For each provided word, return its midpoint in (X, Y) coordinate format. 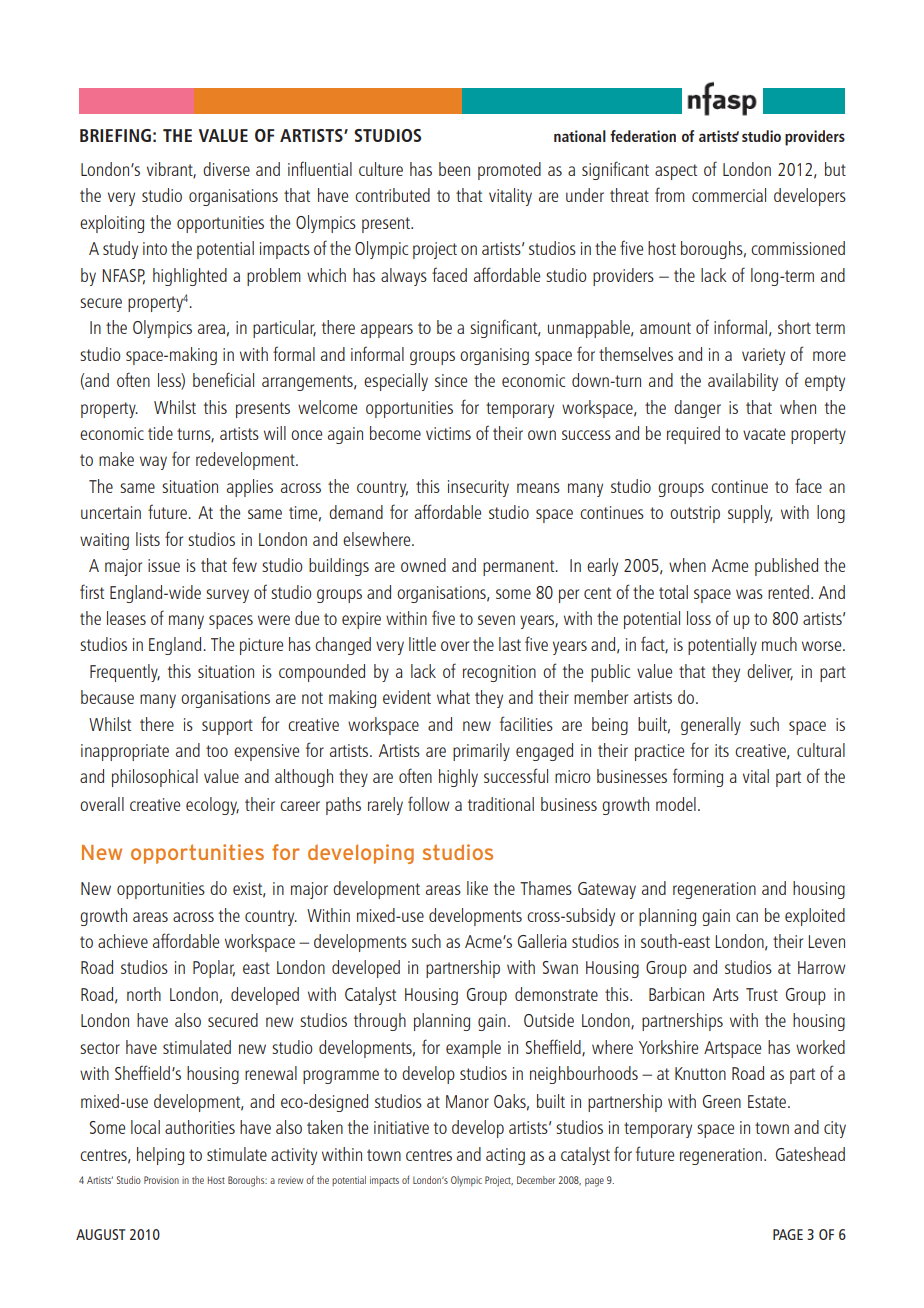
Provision (161, 1180)
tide (160, 433)
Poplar (214, 969)
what (453, 697)
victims (448, 433)
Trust (762, 994)
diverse (226, 169)
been (454, 169)
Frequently (125, 673)
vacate (764, 434)
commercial (729, 195)
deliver (770, 672)
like (477, 888)
